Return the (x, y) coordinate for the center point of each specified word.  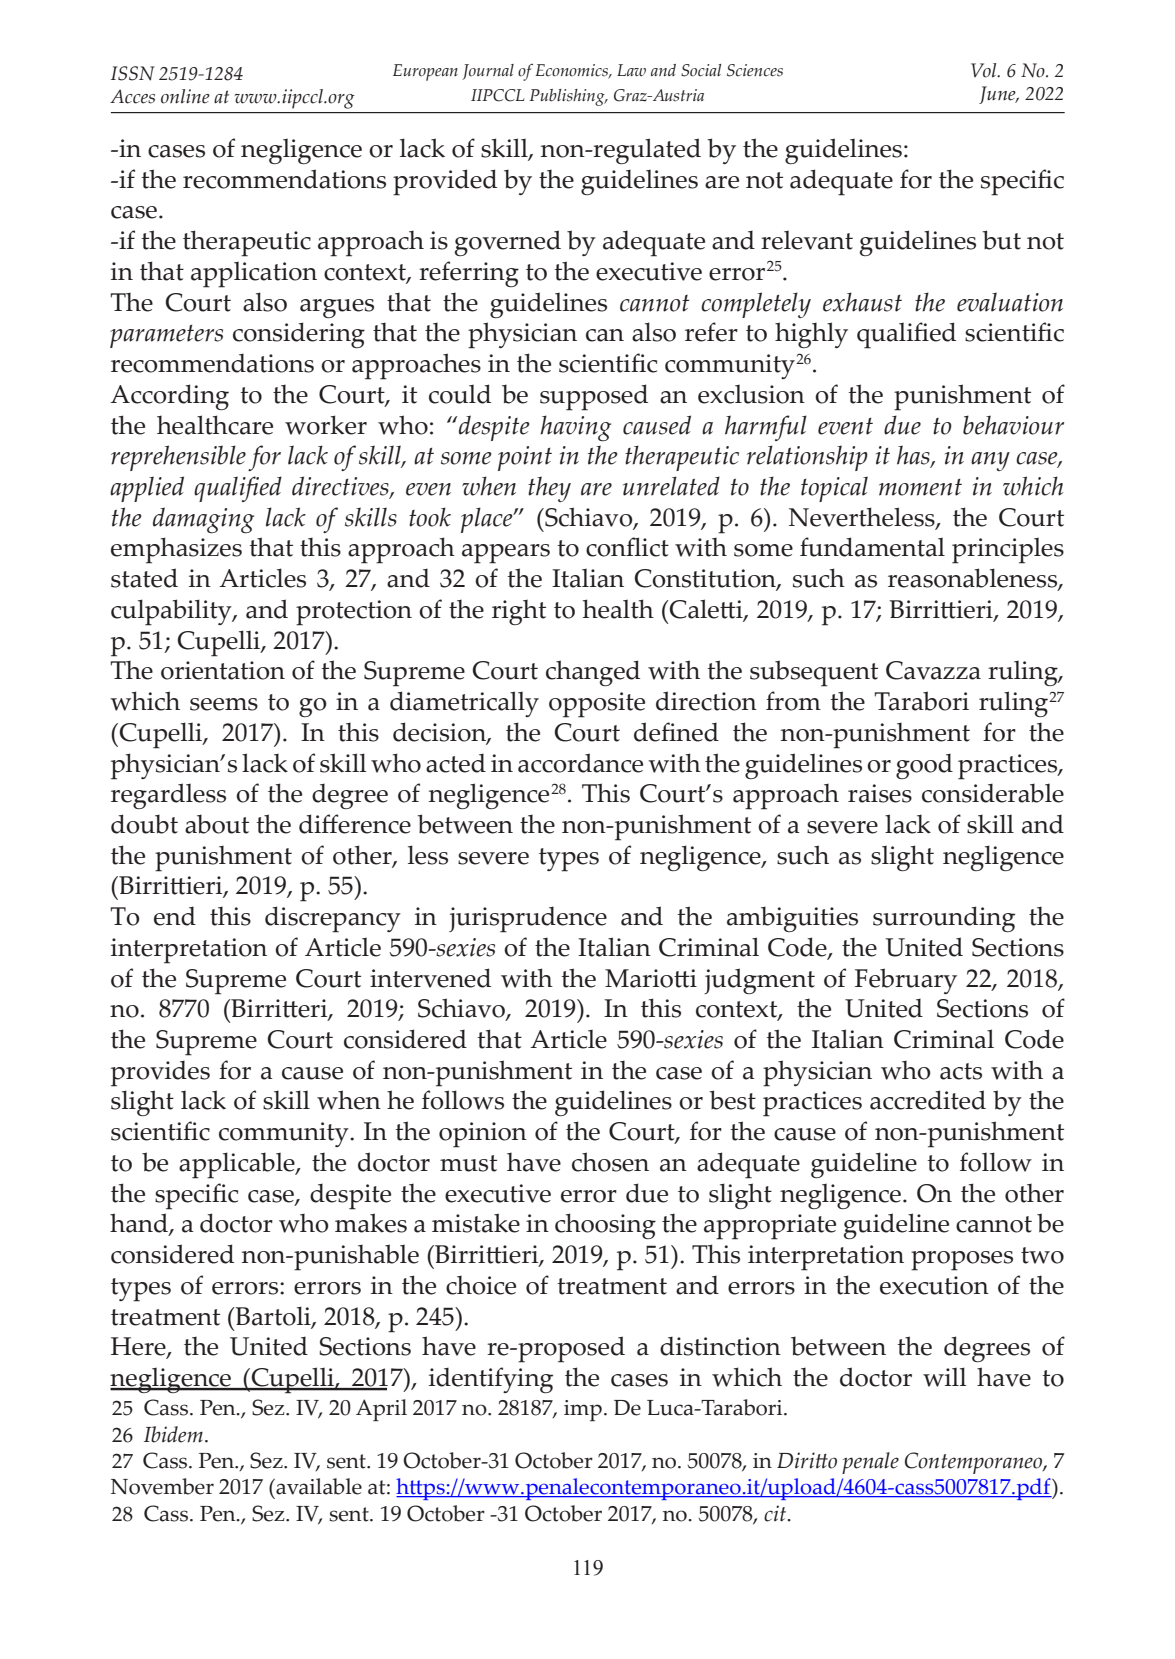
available (318, 1486)
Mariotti (651, 978)
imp (583, 1410)
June (998, 95)
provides (160, 1073)
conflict (627, 547)
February (906, 981)
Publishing (568, 97)
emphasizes (176, 550)
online (185, 96)
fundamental (872, 547)
